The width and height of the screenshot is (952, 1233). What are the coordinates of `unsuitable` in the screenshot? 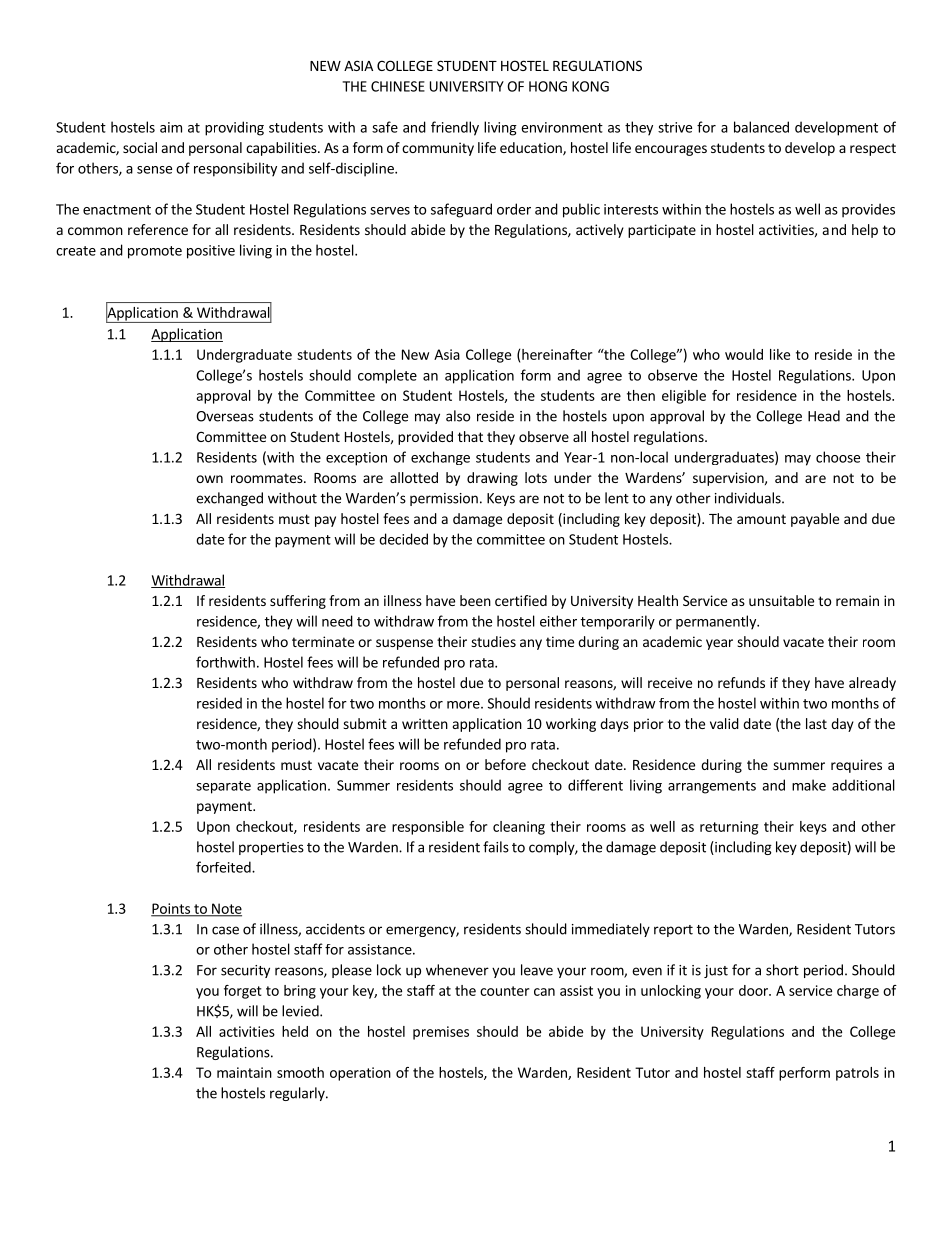 It's located at (781, 600).
